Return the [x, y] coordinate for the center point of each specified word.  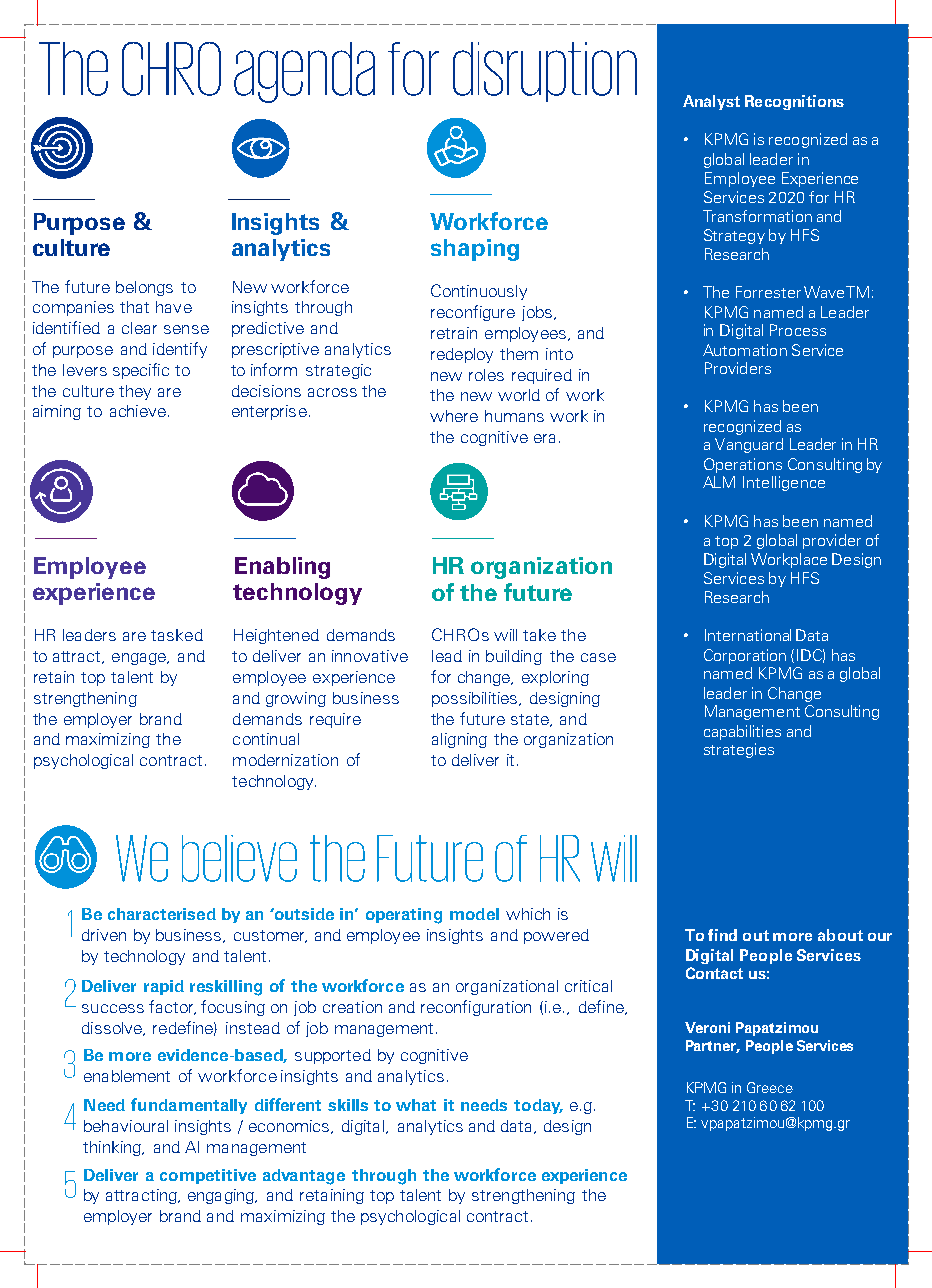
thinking [113, 1148]
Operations [743, 465]
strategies [739, 750]
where [454, 416]
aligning [459, 740]
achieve [138, 411]
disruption [545, 72]
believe [239, 858]
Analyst [711, 102]
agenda [304, 72]
